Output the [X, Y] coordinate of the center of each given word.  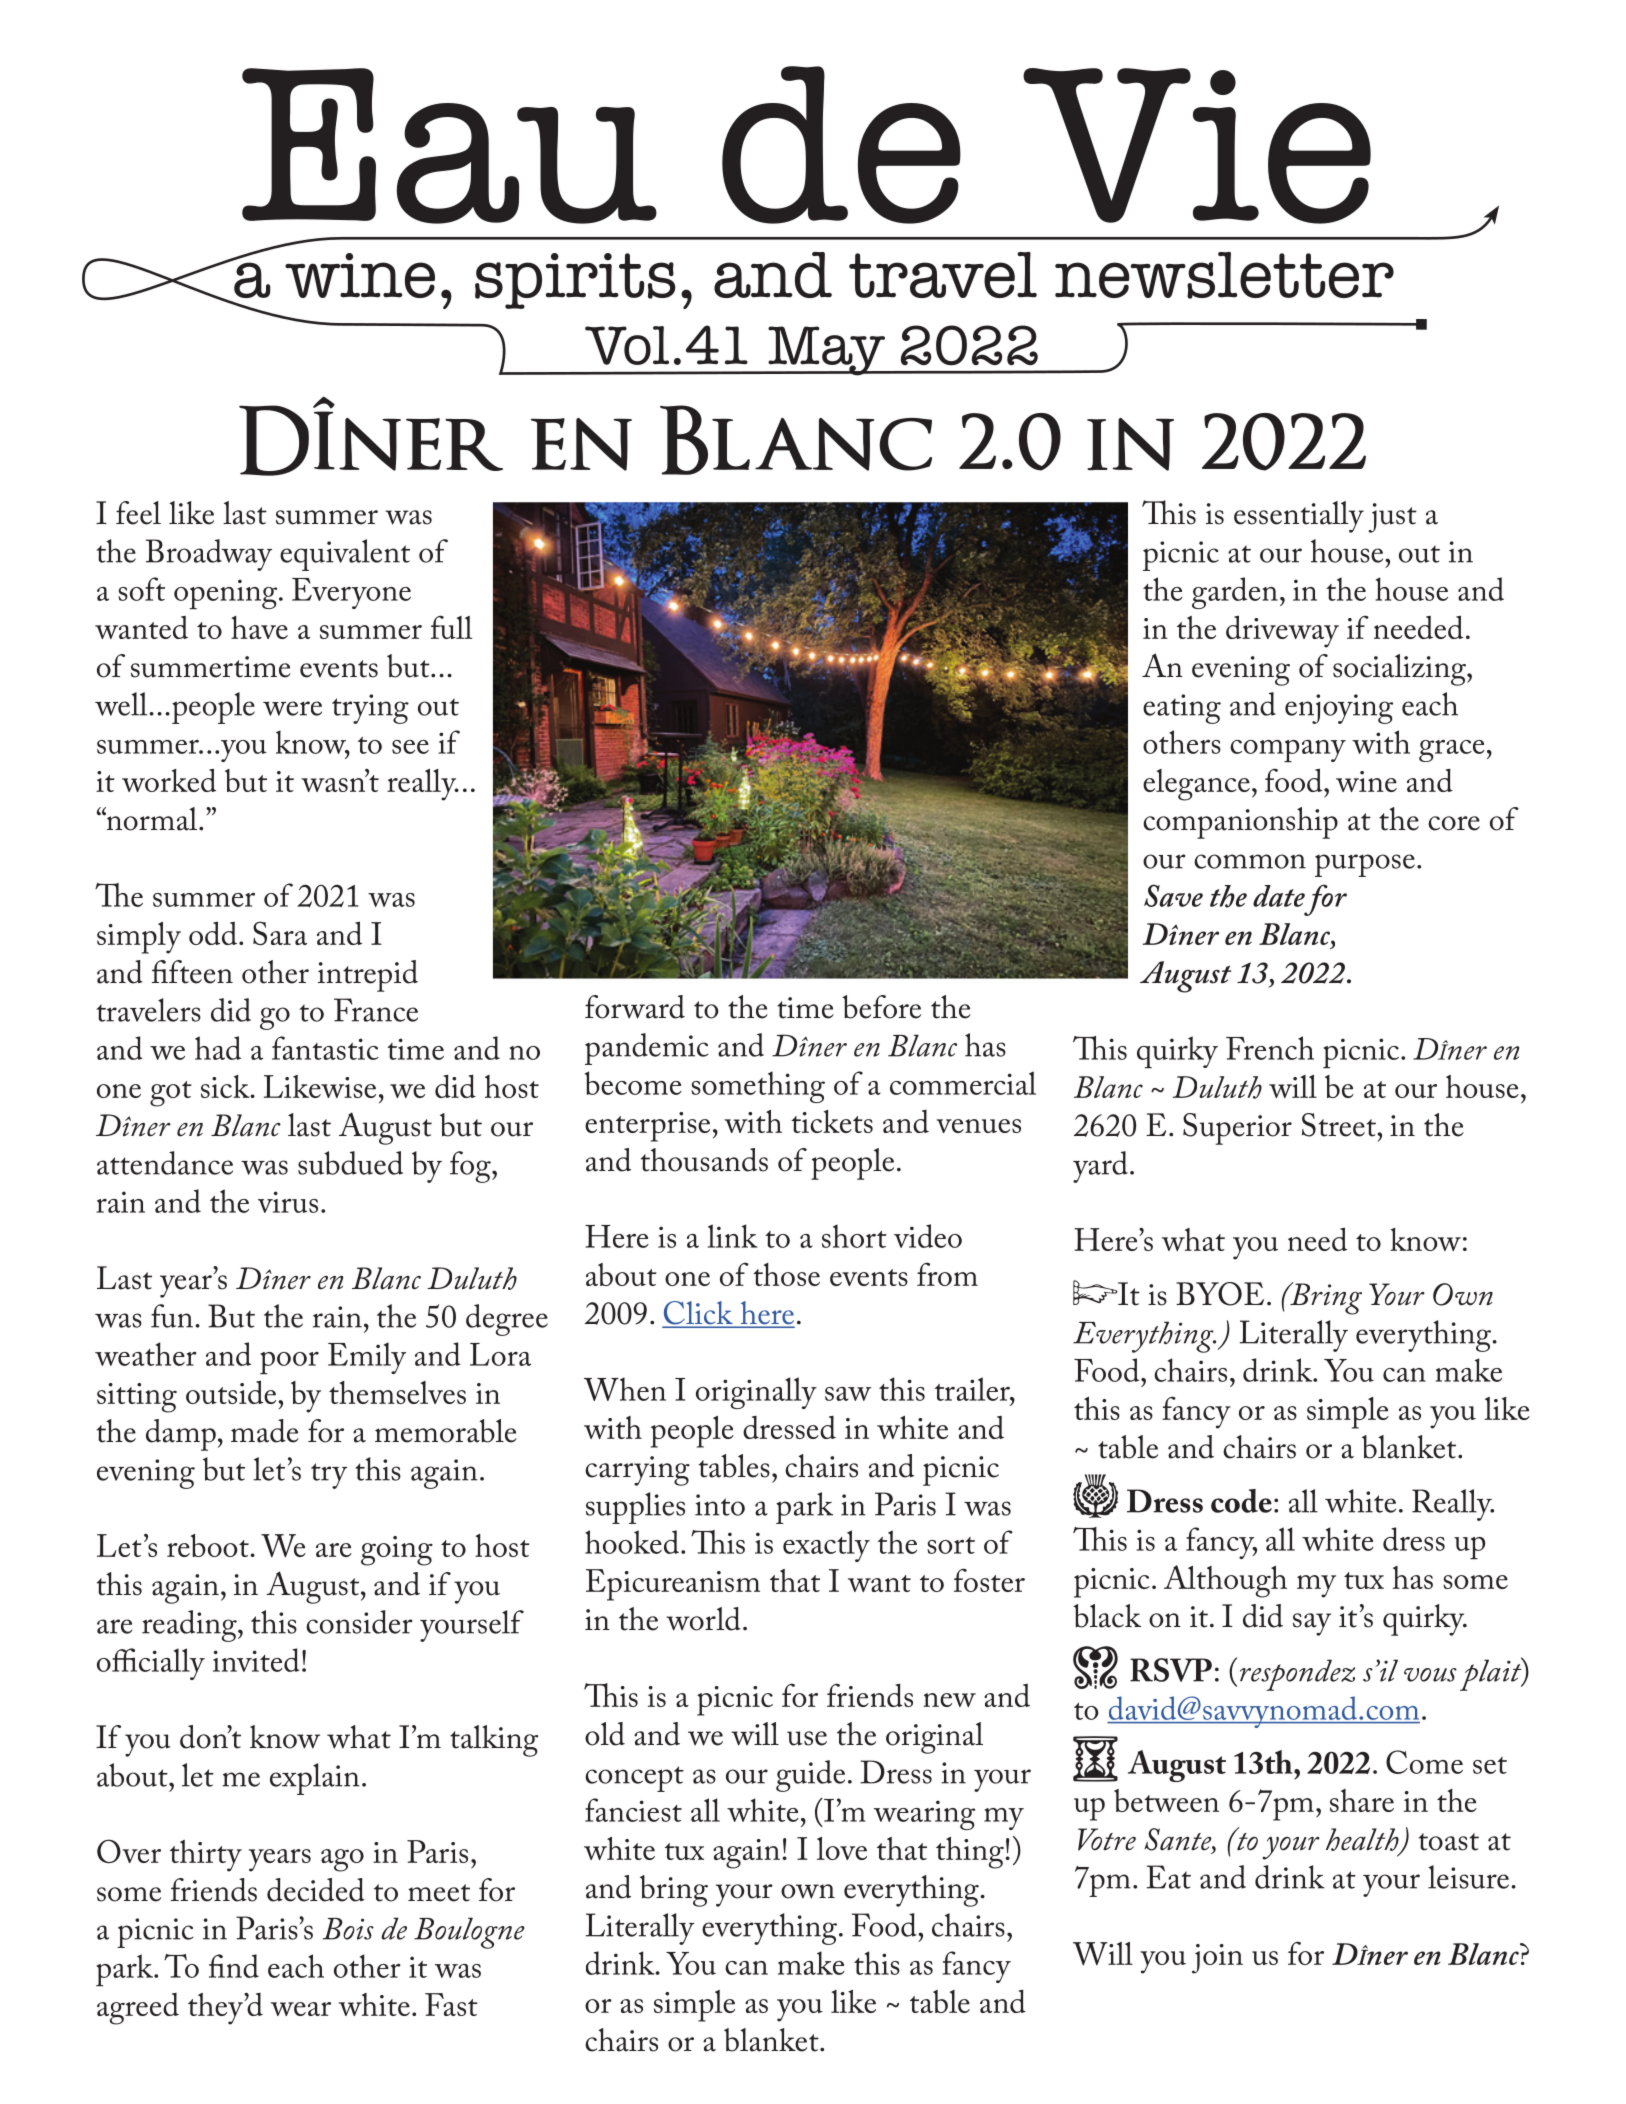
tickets [832, 1121]
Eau [449, 146]
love [842, 1848]
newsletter [1224, 275]
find [234, 1966]
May [826, 351]
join [1217, 1959]
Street [1340, 1125]
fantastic [325, 1048]
